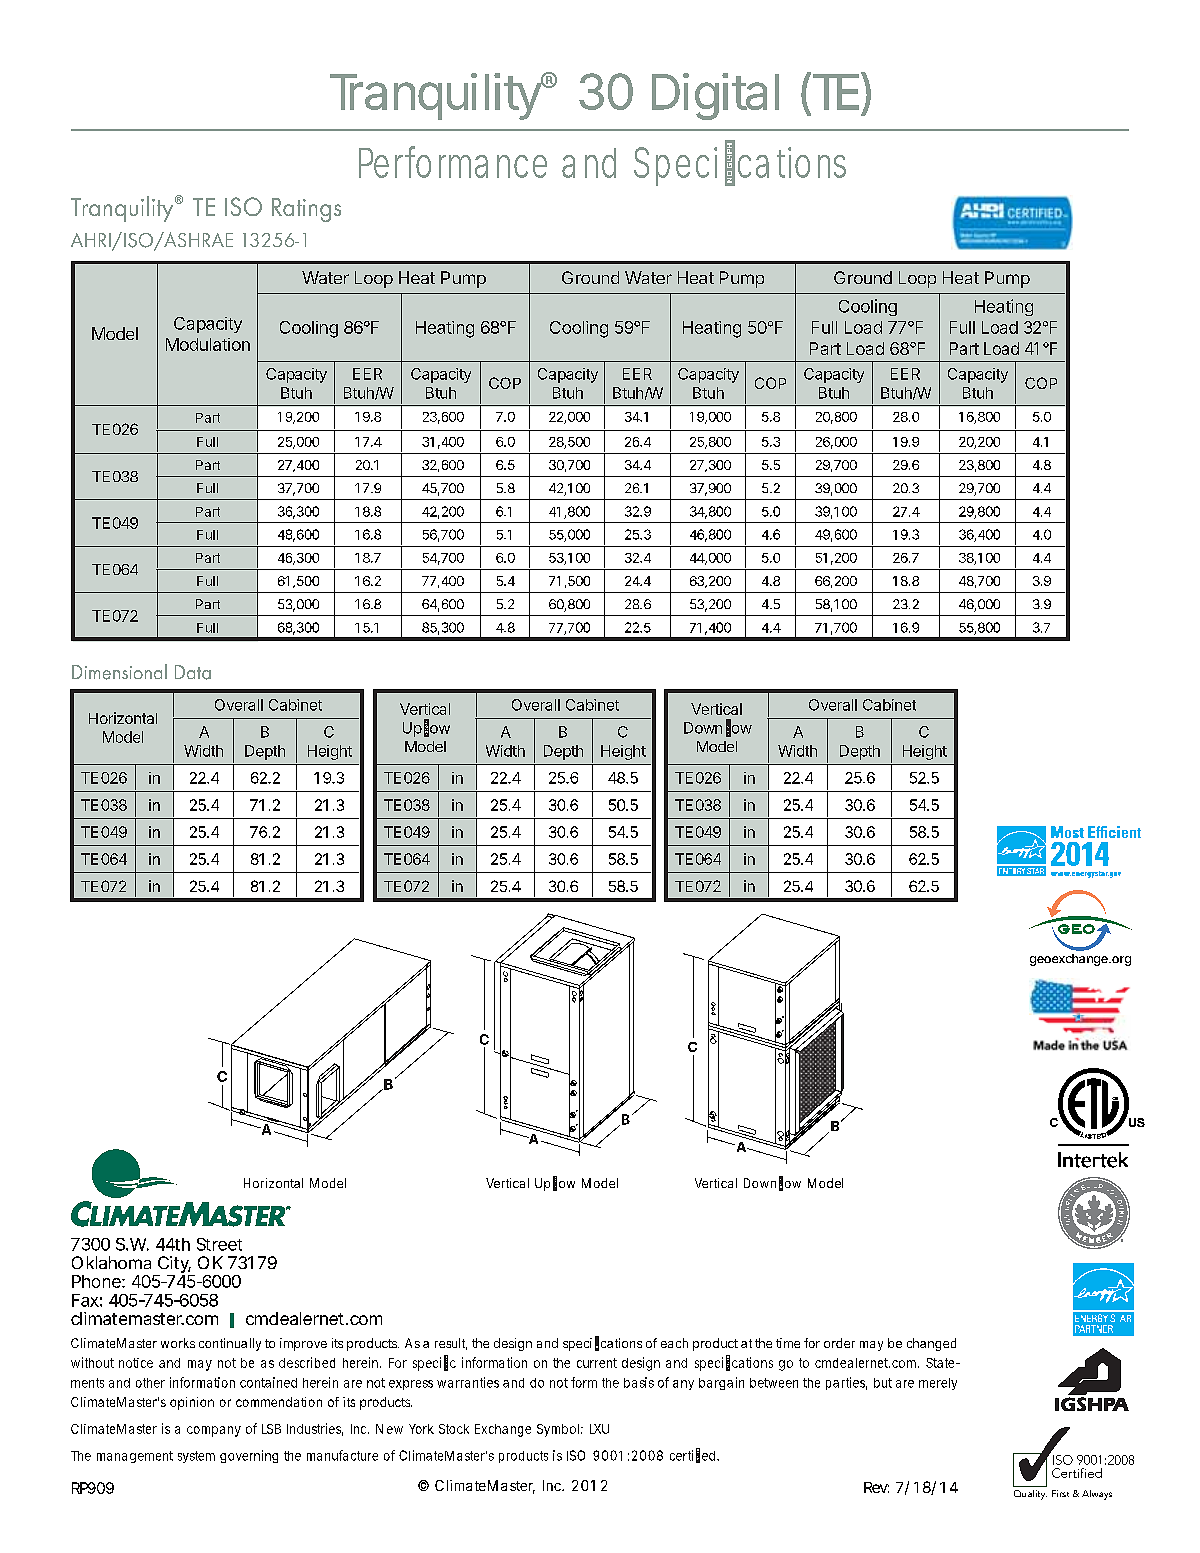 This page has width=1200, height=1553. I want to click on Data, so click(193, 672).
